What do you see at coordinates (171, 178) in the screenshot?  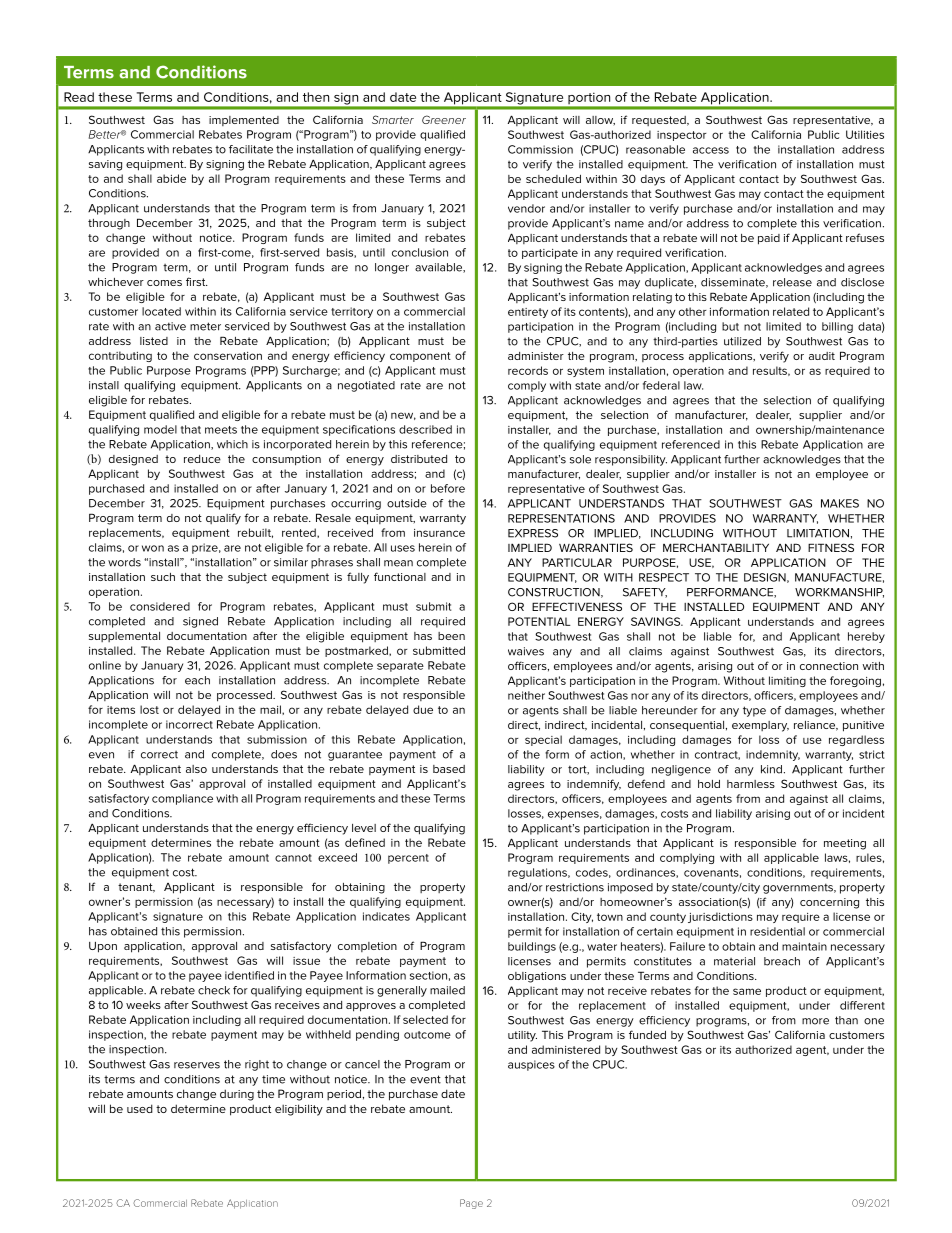 I see `abide` at bounding box center [171, 178].
